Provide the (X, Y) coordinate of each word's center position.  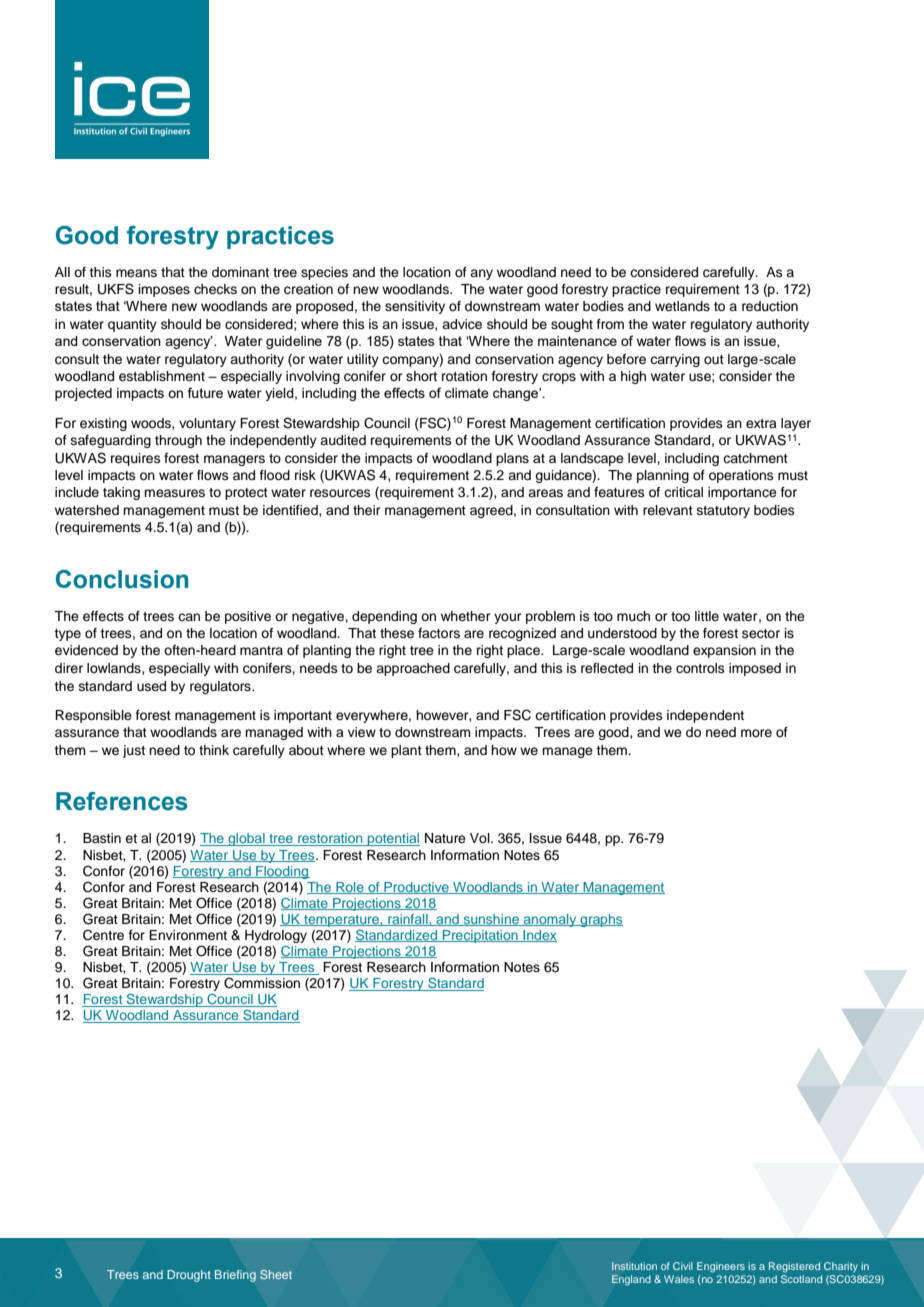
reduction (770, 306)
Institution (634, 1266)
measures (174, 493)
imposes (164, 290)
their (367, 510)
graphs (600, 920)
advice (462, 324)
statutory (723, 512)
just (134, 751)
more (756, 733)
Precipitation (480, 936)
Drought (189, 1276)
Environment (188, 935)
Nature (445, 838)
